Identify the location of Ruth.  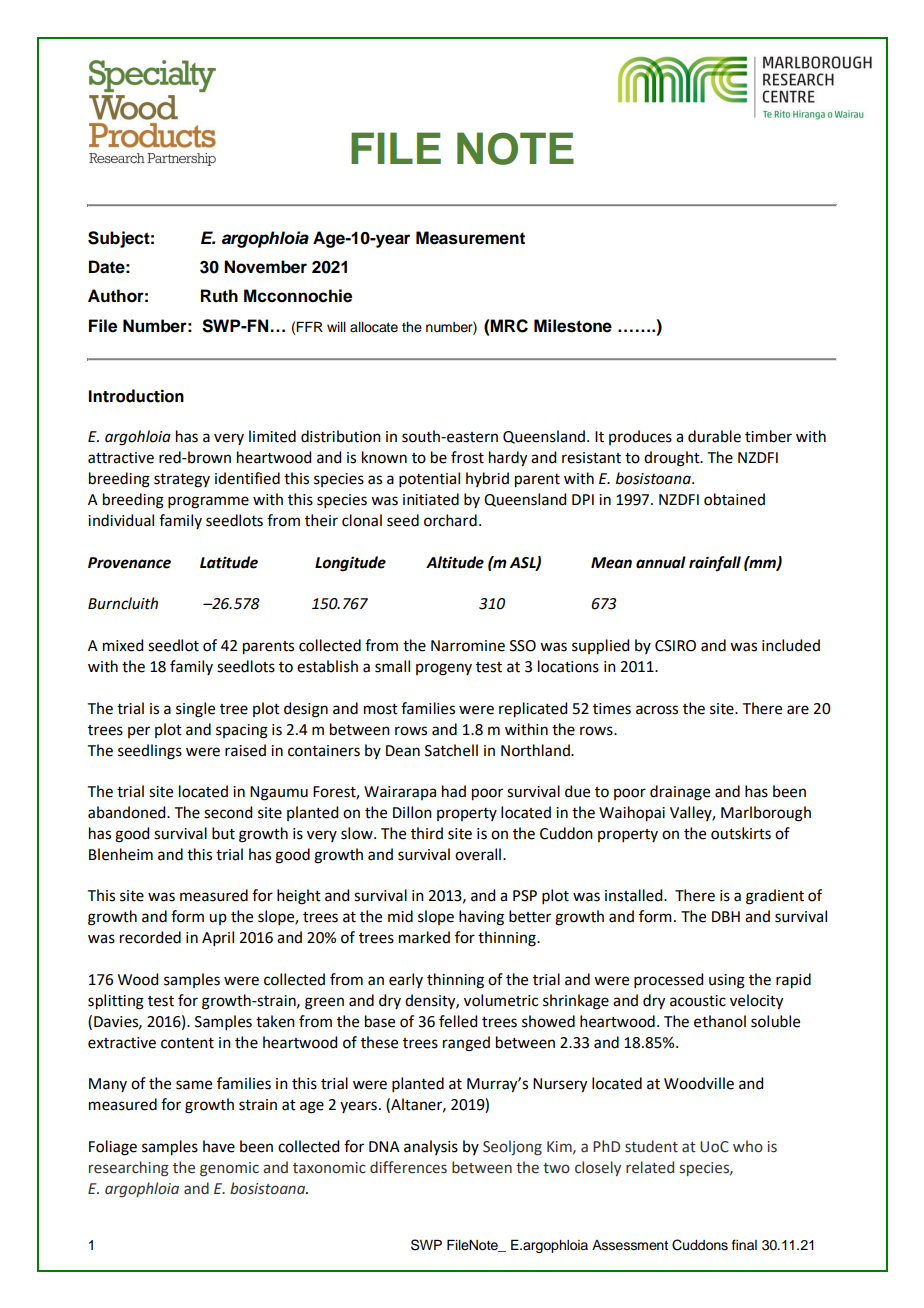
(219, 295).
